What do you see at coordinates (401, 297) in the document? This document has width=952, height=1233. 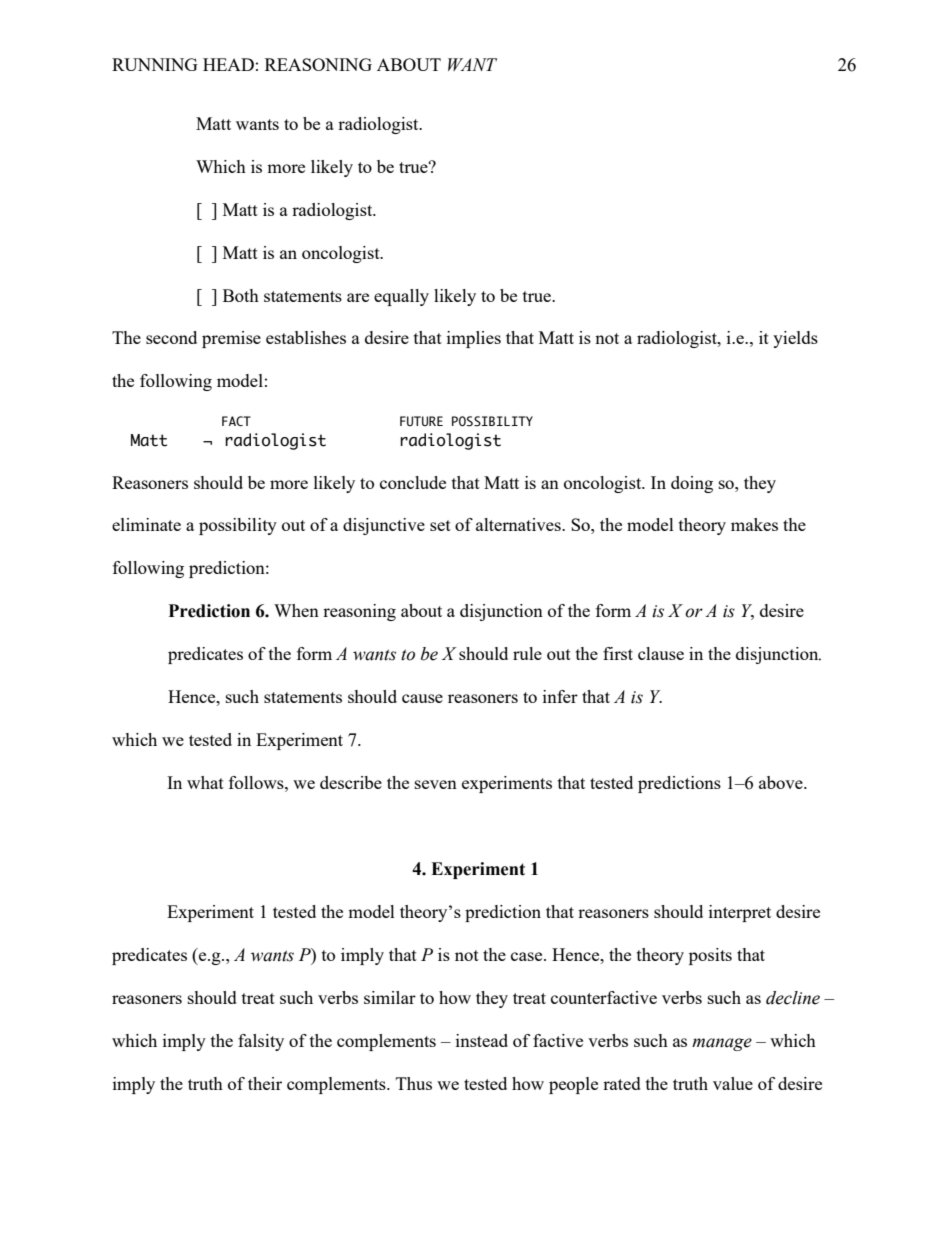 I see `equally` at bounding box center [401, 297].
